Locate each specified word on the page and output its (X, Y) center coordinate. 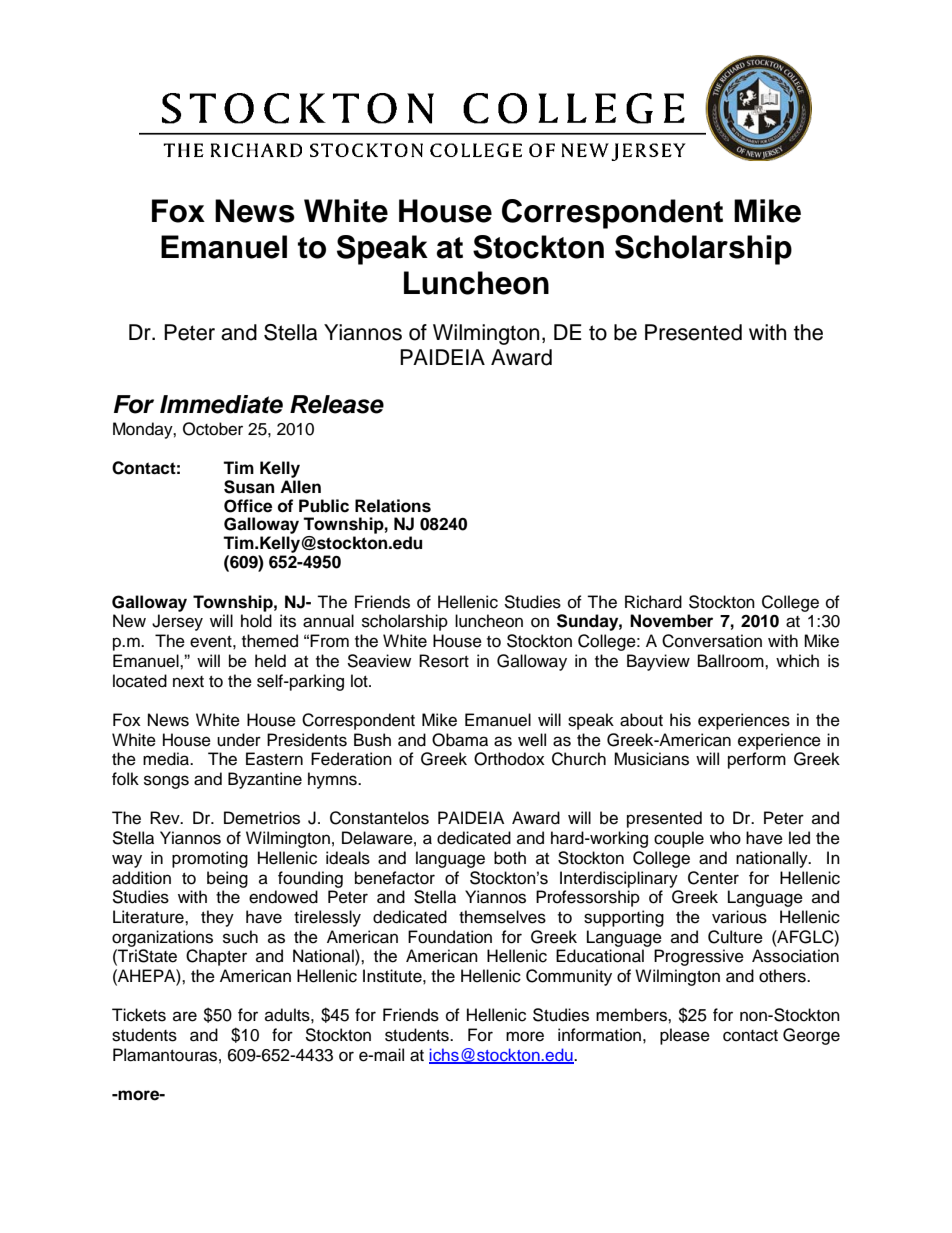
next (188, 682)
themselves (502, 917)
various (739, 917)
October (213, 429)
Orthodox (509, 759)
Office (248, 506)
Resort (444, 661)
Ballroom (732, 661)
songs (166, 782)
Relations (393, 506)
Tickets (139, 1015)
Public (324, 506)
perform (757, 760)
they (217, 918)
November (671, 621)
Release (337, 404)
